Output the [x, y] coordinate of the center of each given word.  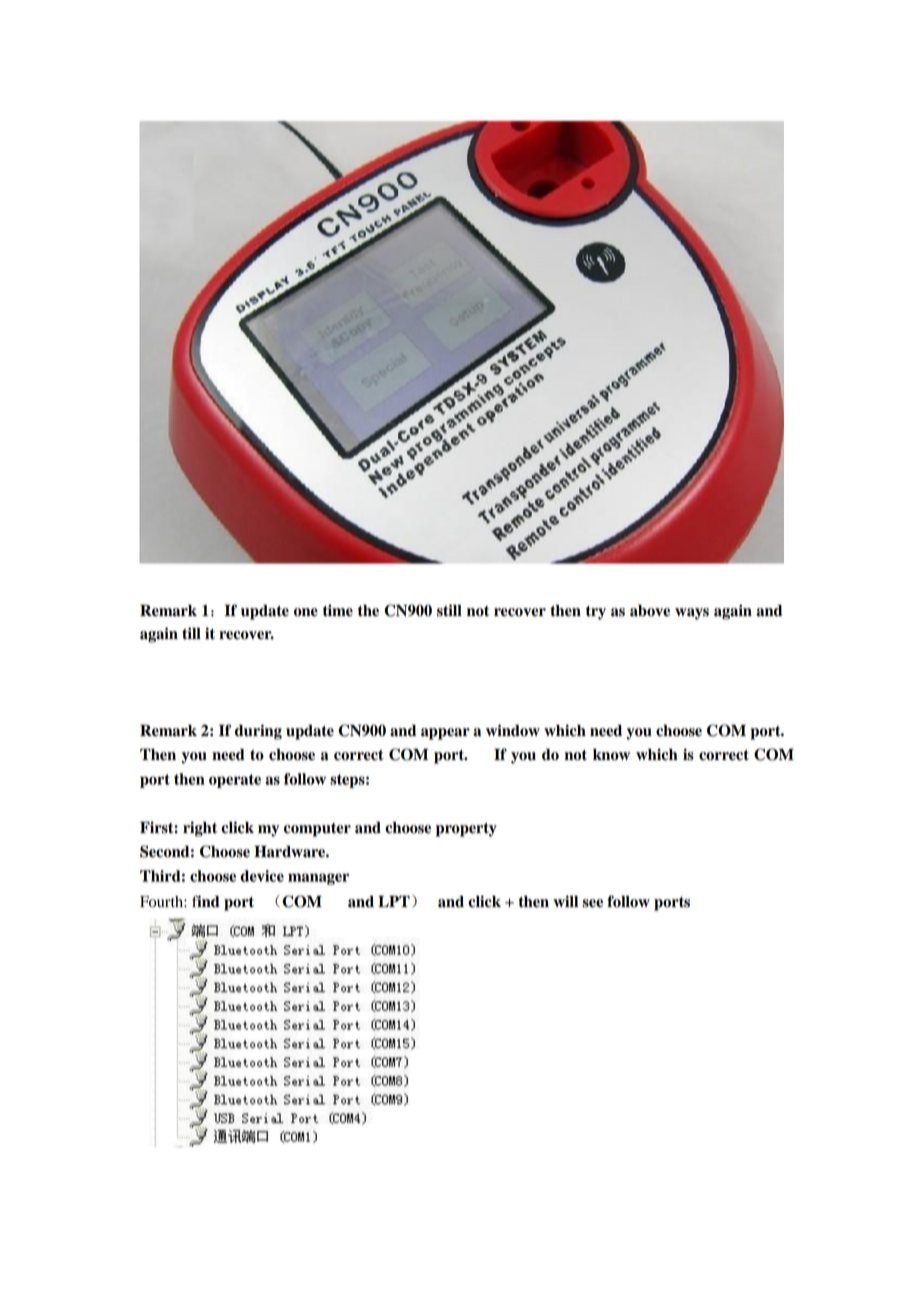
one [306, 612]
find [206, 901]
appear [445, 734]
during [258, 732]
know [611, 755]
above [650, 611]
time [338, 610]
